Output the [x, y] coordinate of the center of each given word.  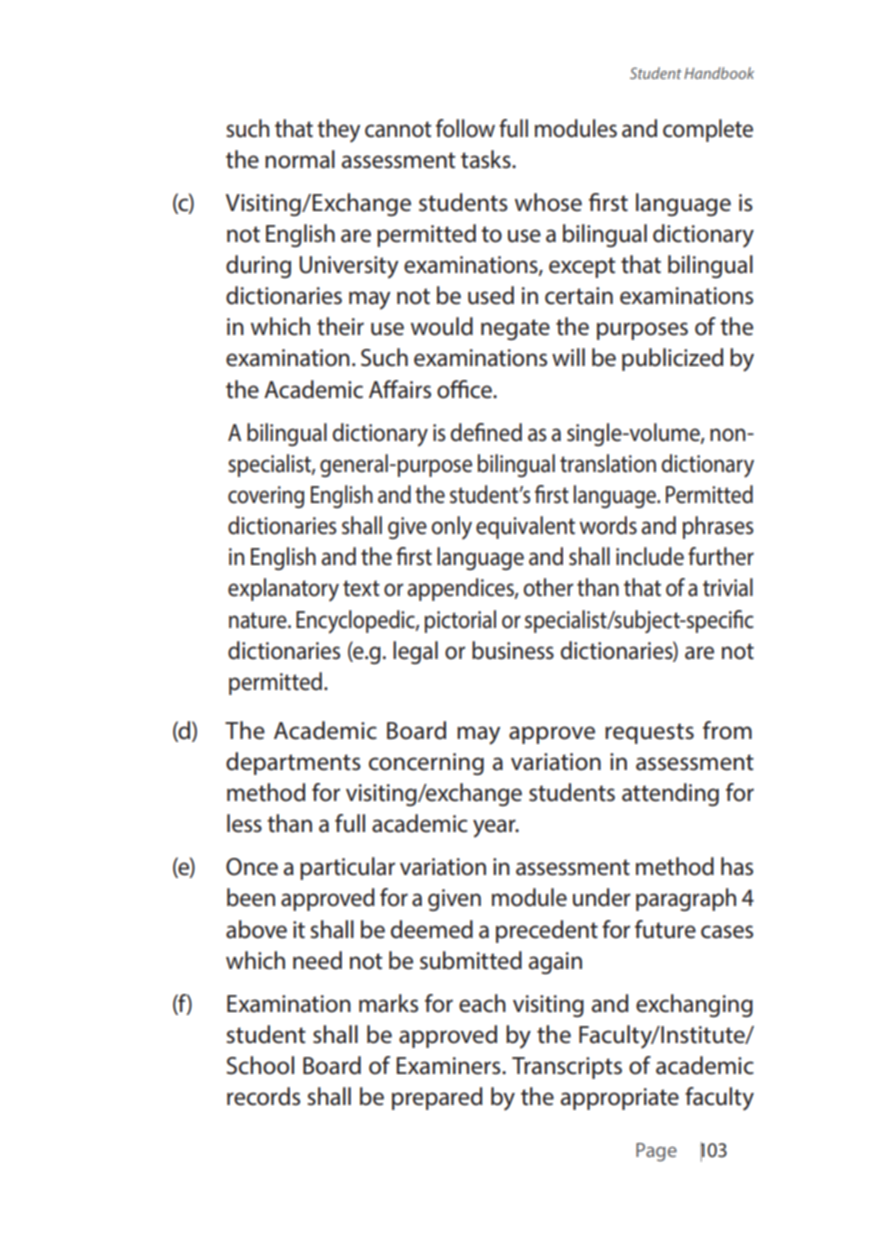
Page [656, 1152]
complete [708, 130]
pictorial [460, 621]
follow [465, 128]
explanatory [283, 590]
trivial [728, 587]
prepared [437, 1098]
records [263, 1096]
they [338, 131]
